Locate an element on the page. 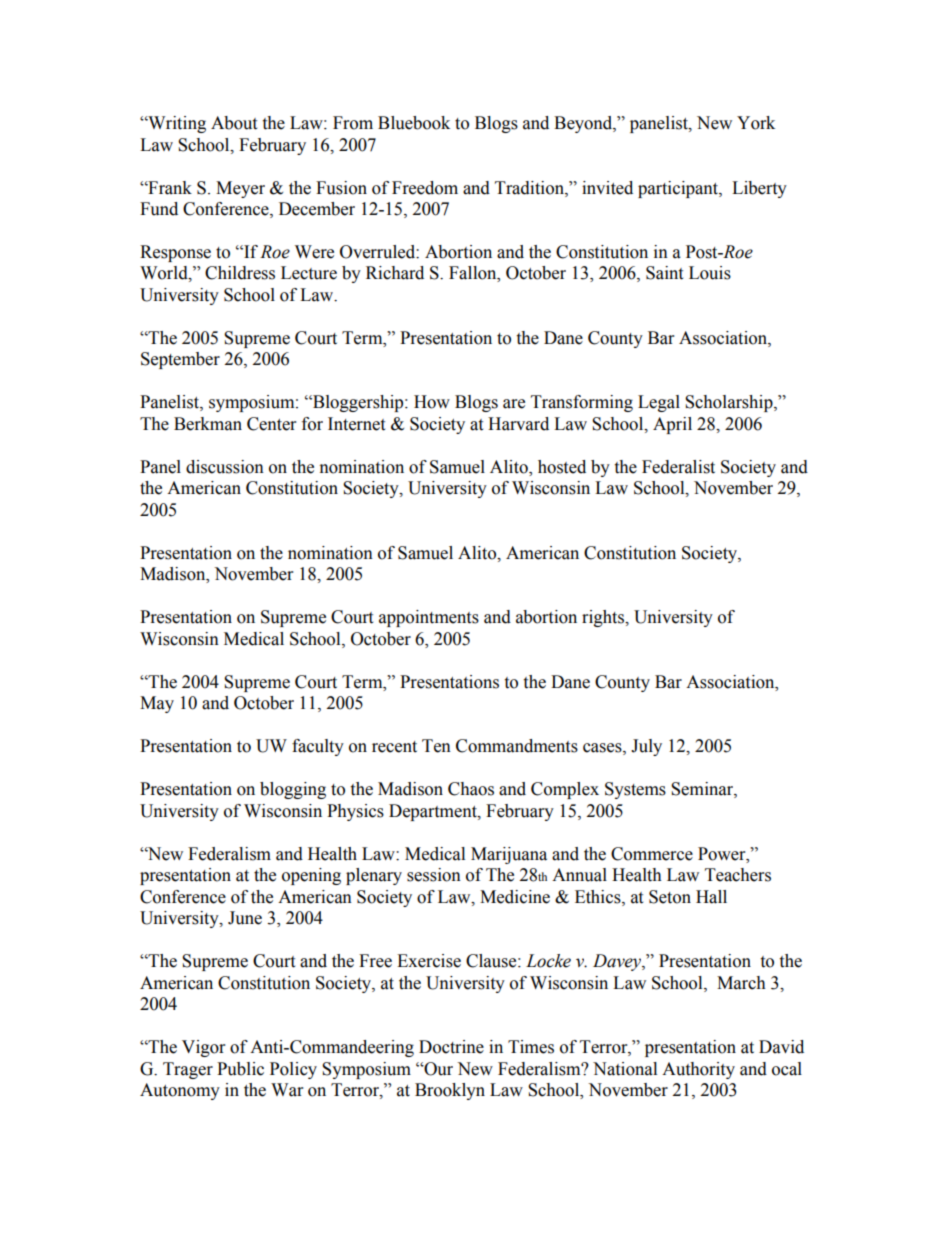 This image has width=952, height=1233. appointments is located at coordinates (429, 618).
